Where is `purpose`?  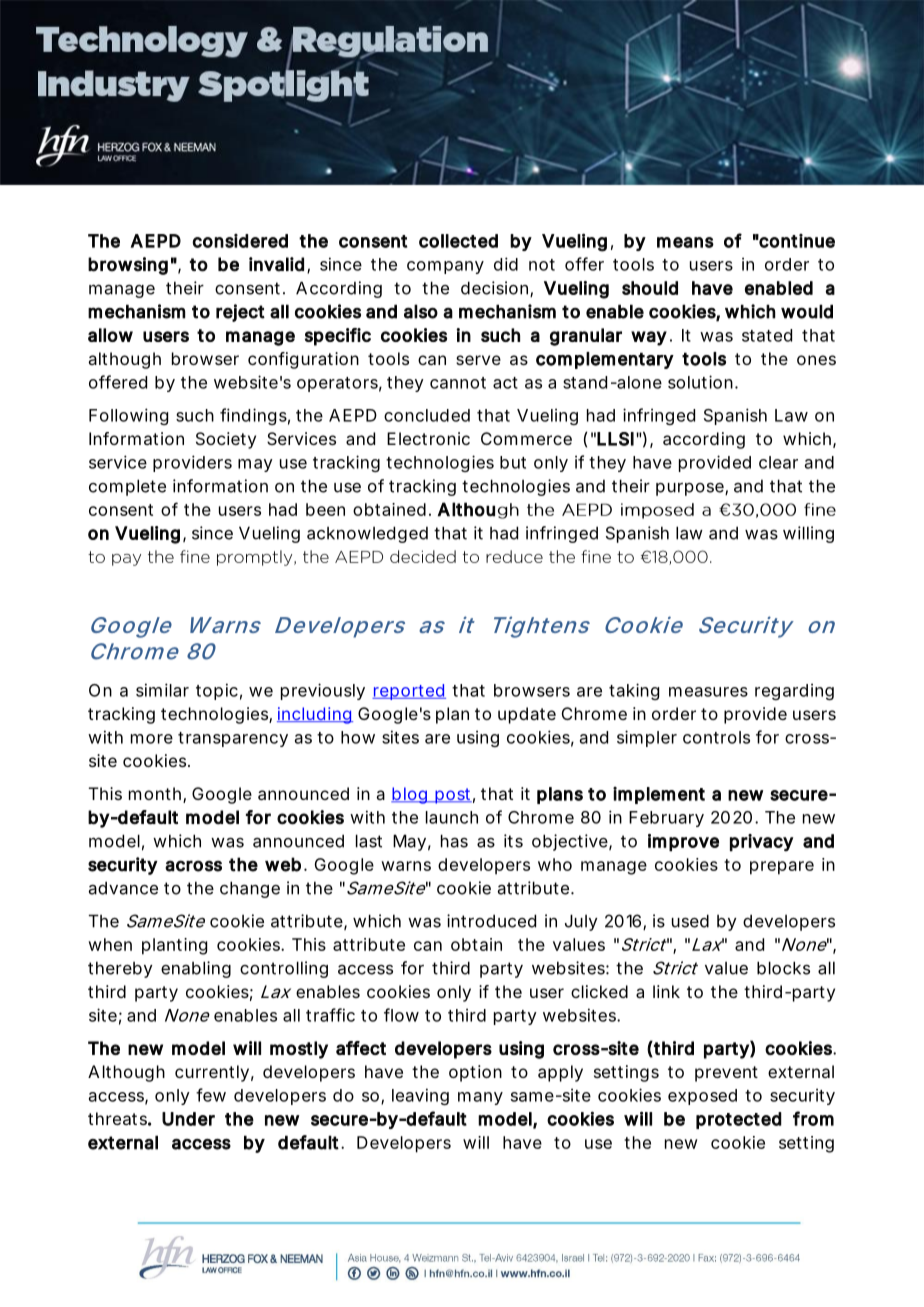
purpose is located at coordinates (691, 489).
